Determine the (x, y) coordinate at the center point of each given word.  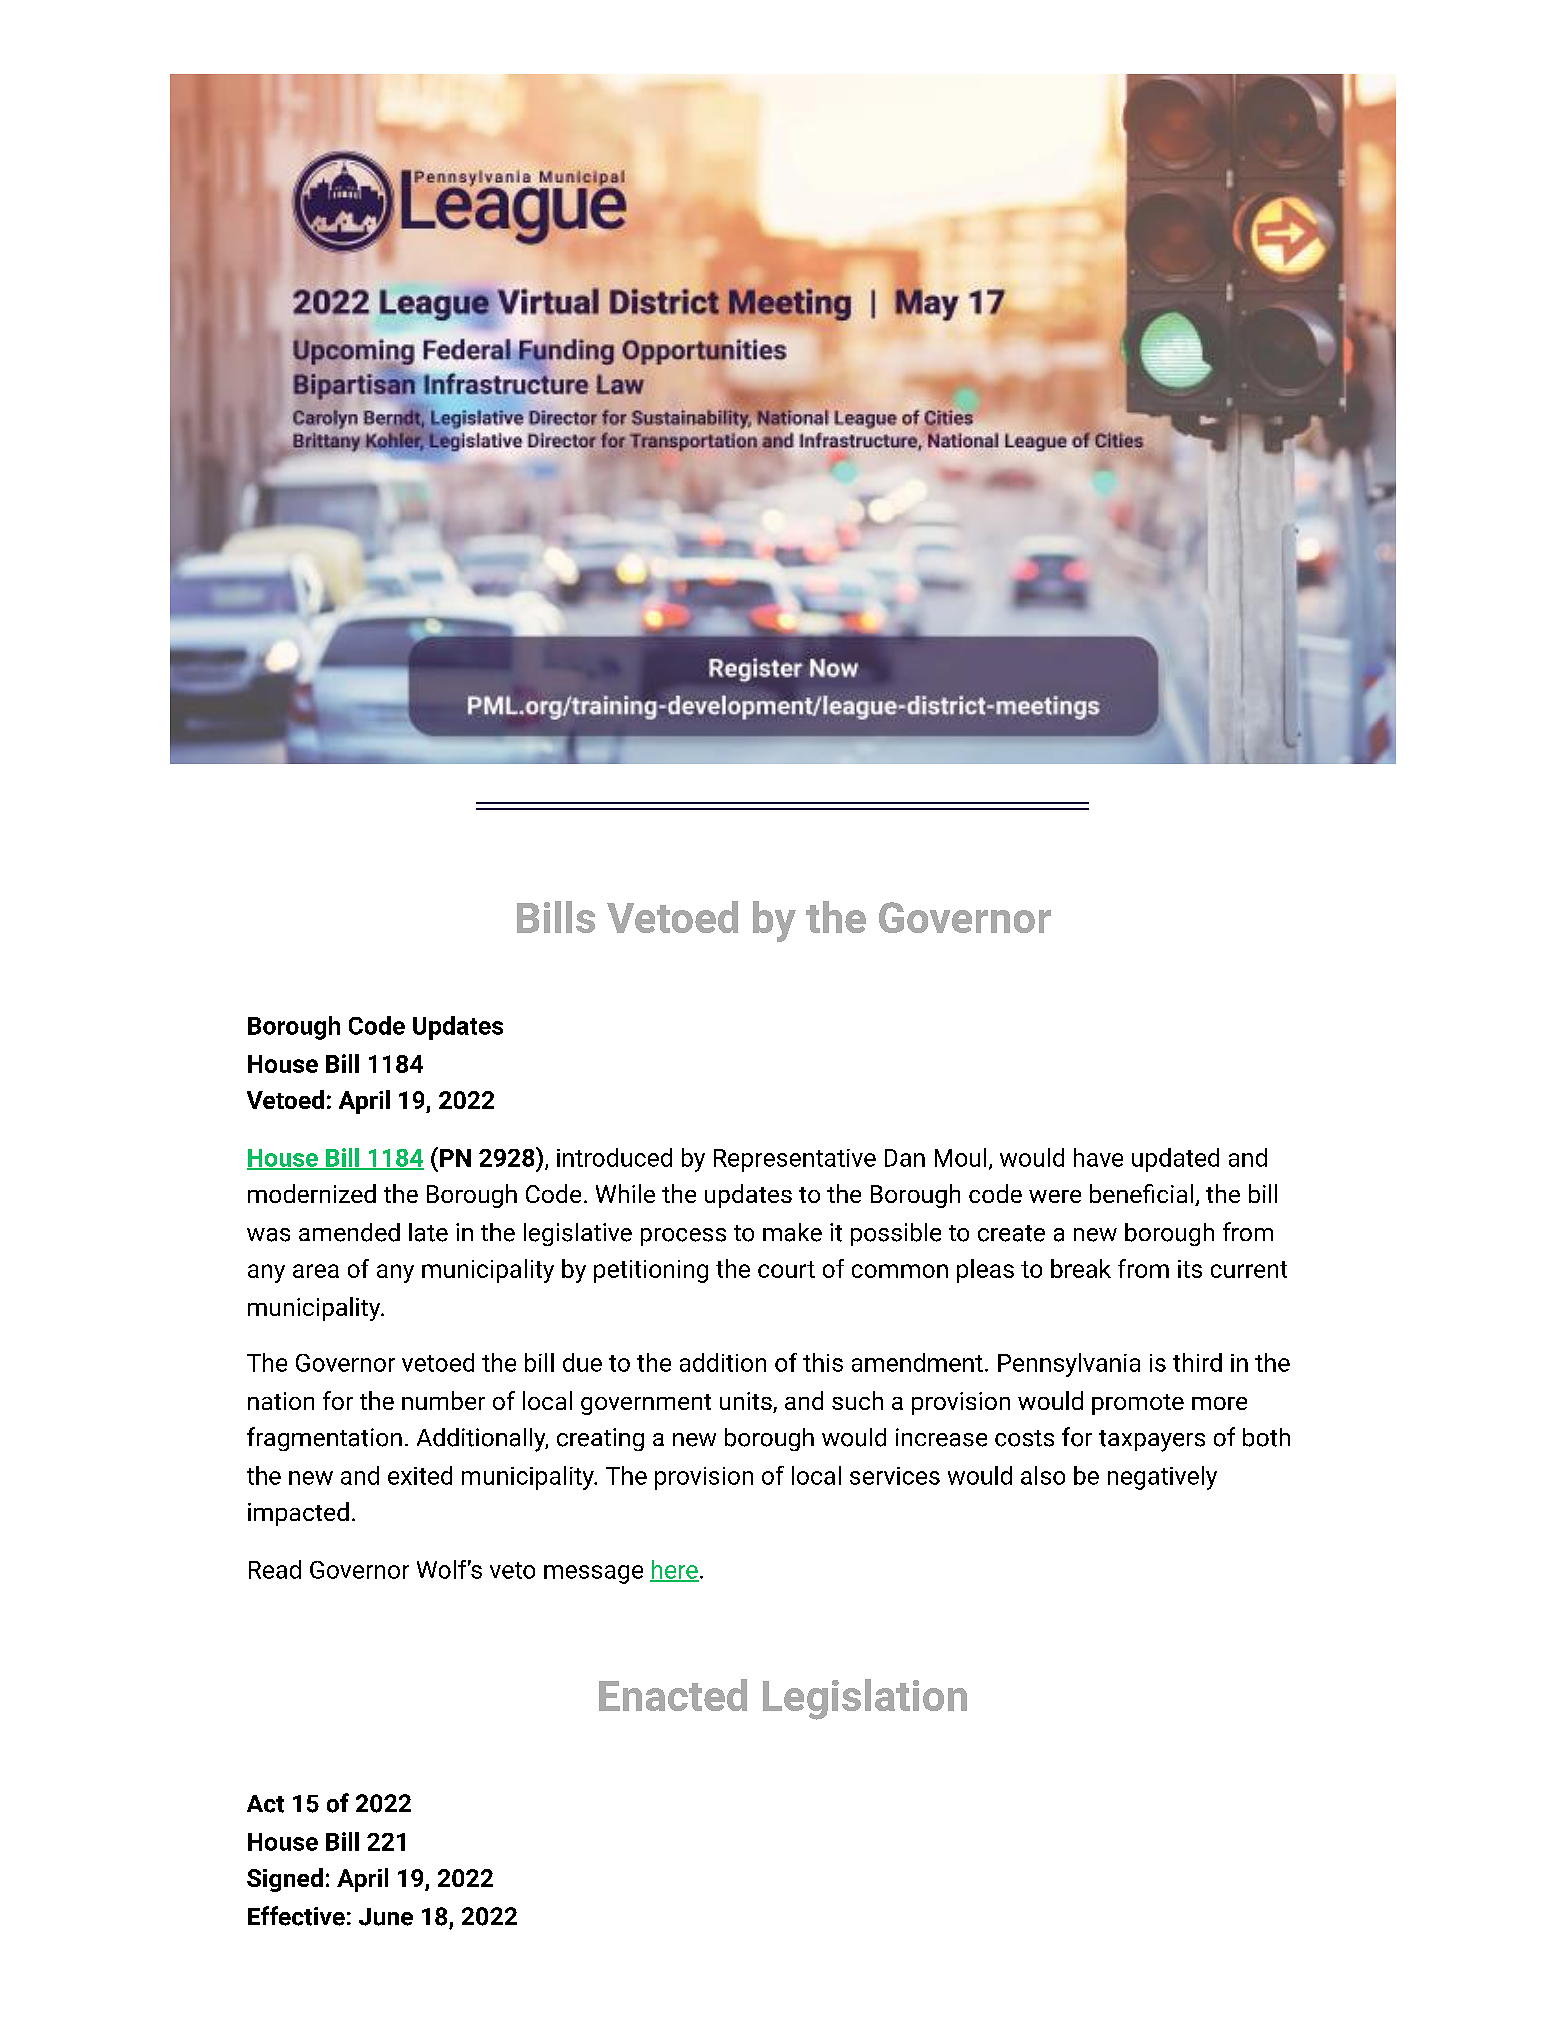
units (747, 1402)
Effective (296, 1916)
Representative (795, 1160)
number (443, 1400)
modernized (312, 1193)
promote (1138, 1404)
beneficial (1141, 1193)
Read (275, 1569)
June (386, 1917)
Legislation (865, 1699)
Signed (285, 1880)
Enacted (673, 1695)
